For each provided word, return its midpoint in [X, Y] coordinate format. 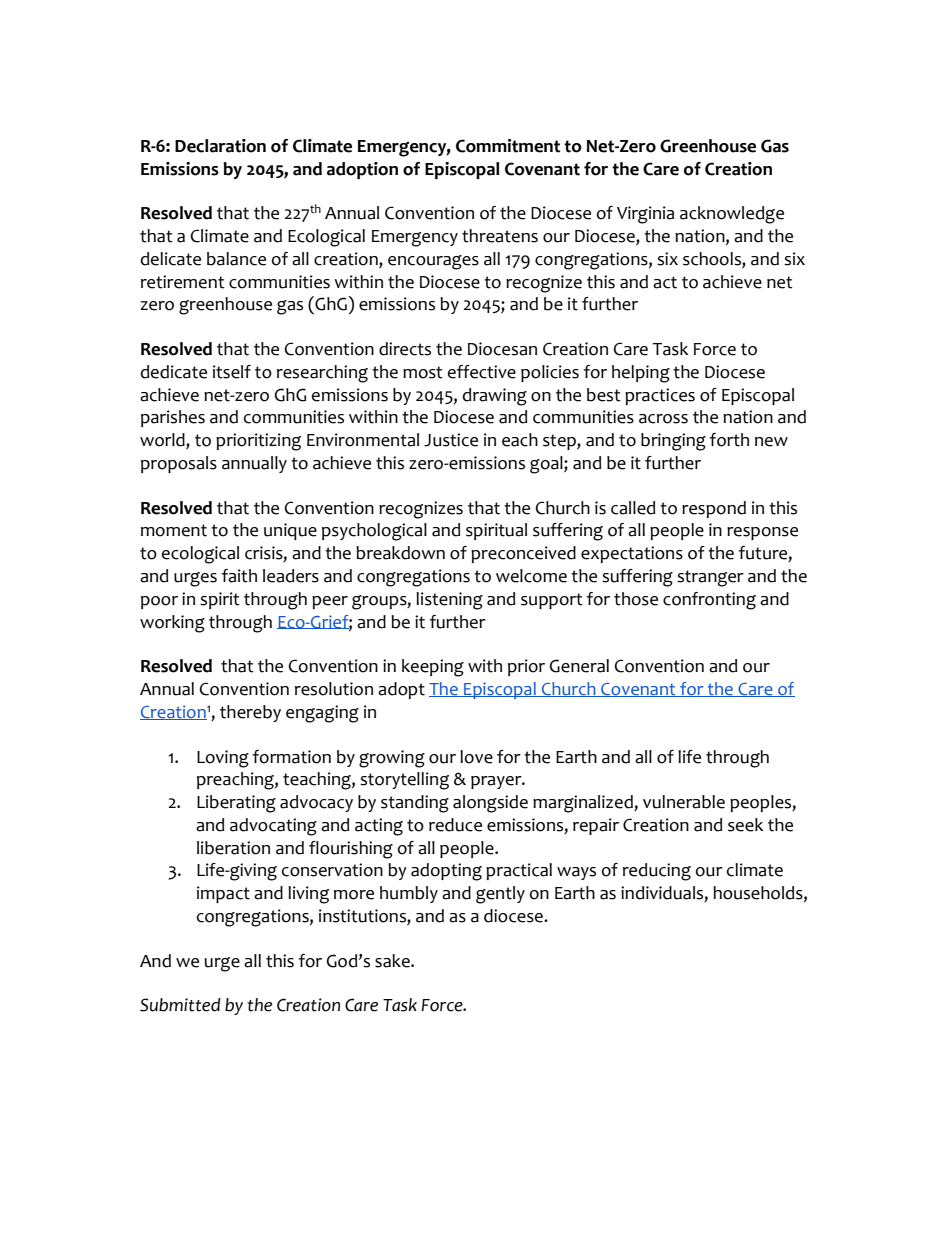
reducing [657, 872]
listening [449, 601]
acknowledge [732, 215]
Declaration [220, 146]
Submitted [180, 1005]
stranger [710, 578]
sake [393, 961]
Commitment [508, 146]
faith [239, 576]
